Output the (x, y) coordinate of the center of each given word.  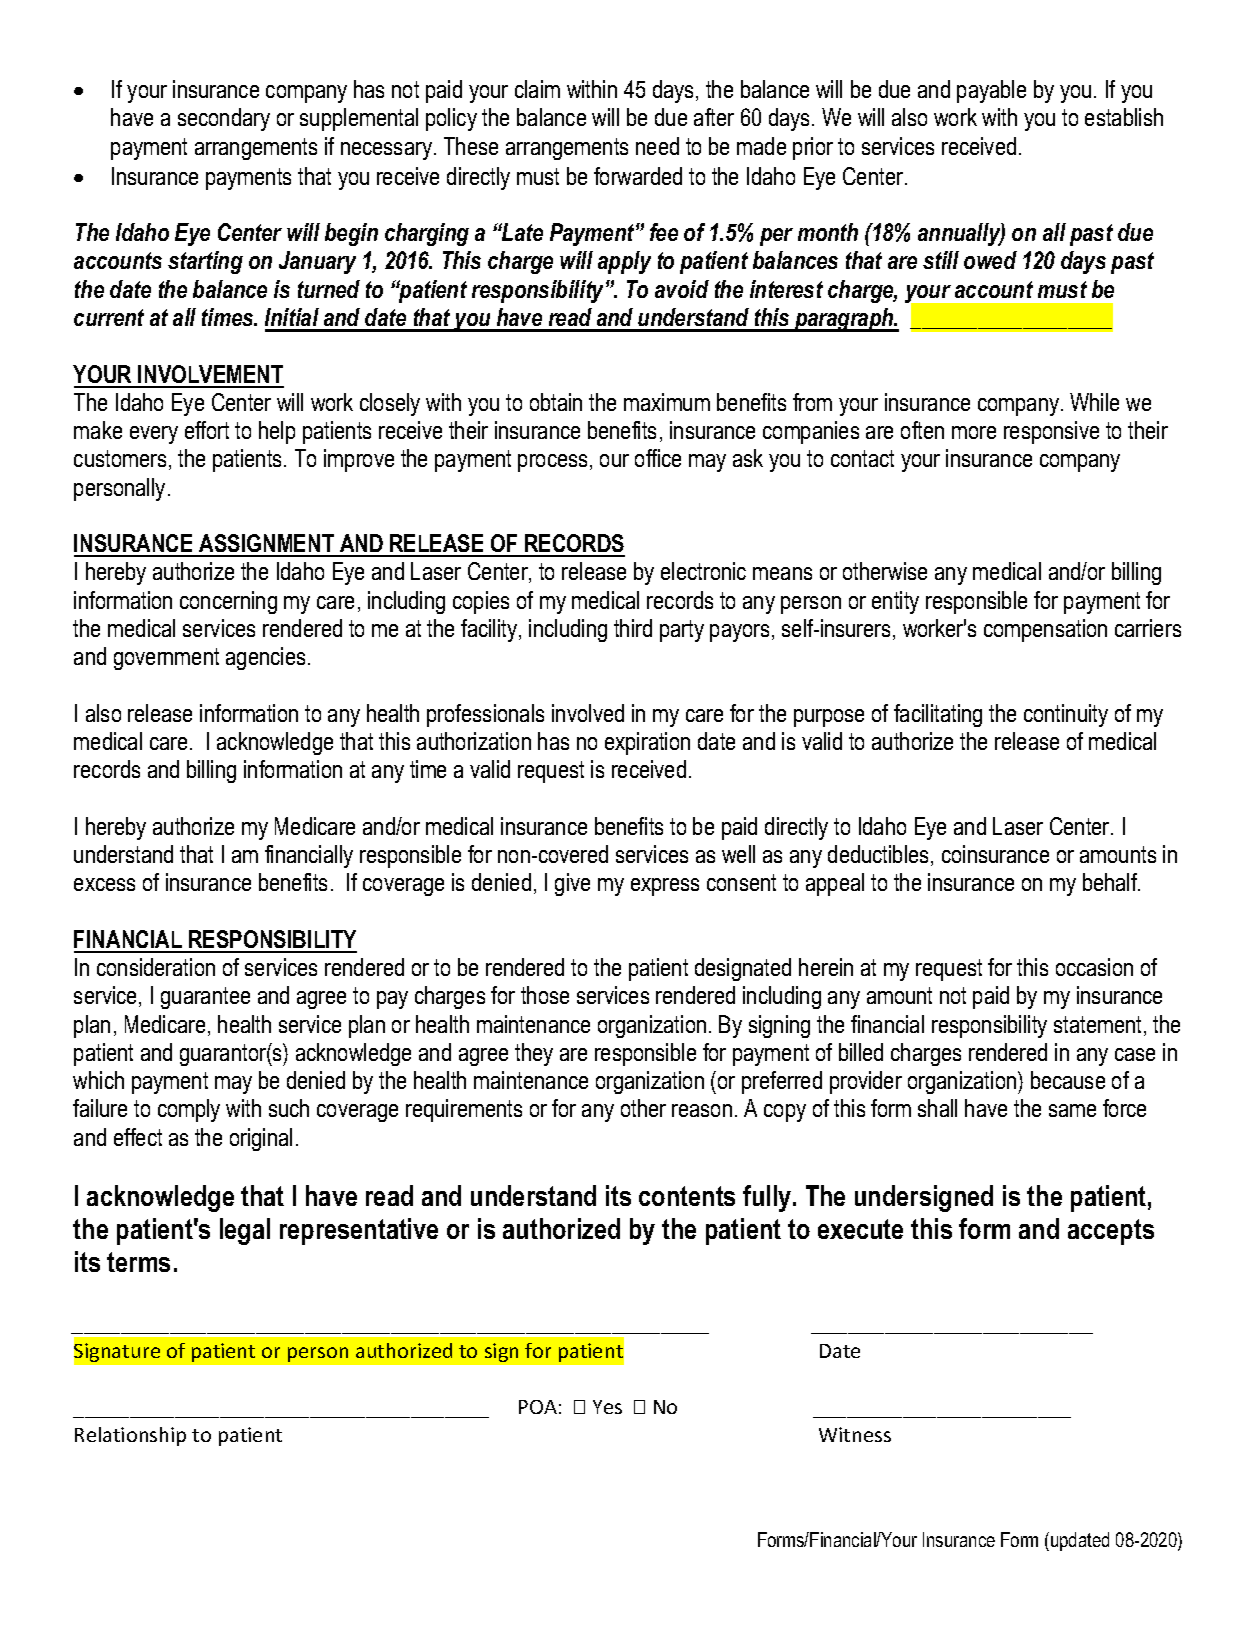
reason (702, 1110)
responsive (1051, 432)
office (658, 458)
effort (207, 430)
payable (991, 91)
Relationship (130, 1436)
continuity (1066, 715)
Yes (607, 1407)
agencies (265, 658)
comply (189, 1110)
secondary (224, 119)
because (1068, 1080)
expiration (647, 743)
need (657, 146)
